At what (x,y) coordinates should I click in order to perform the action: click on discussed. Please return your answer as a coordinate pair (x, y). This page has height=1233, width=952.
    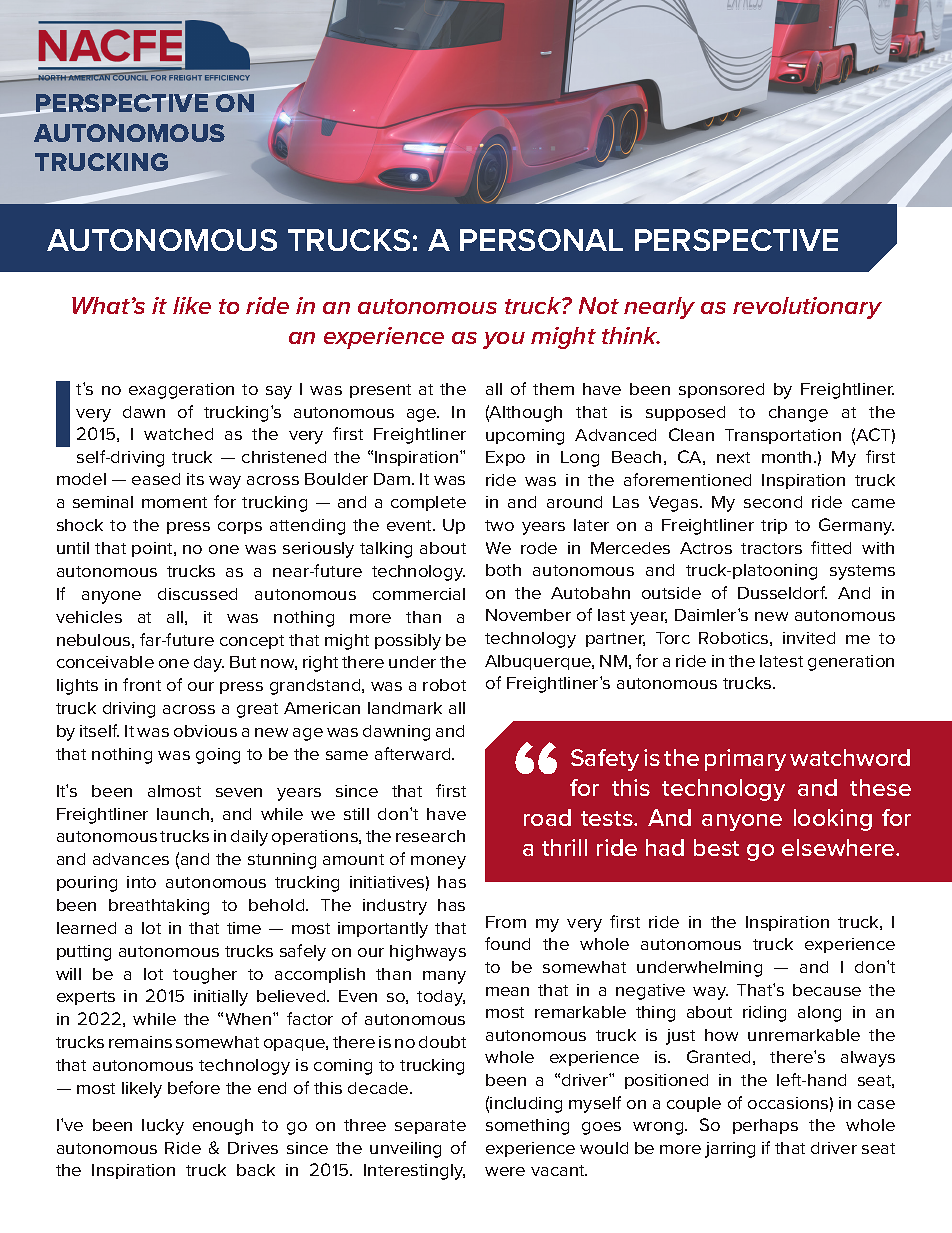
    Looking at the image, I should click on (197, 594).
